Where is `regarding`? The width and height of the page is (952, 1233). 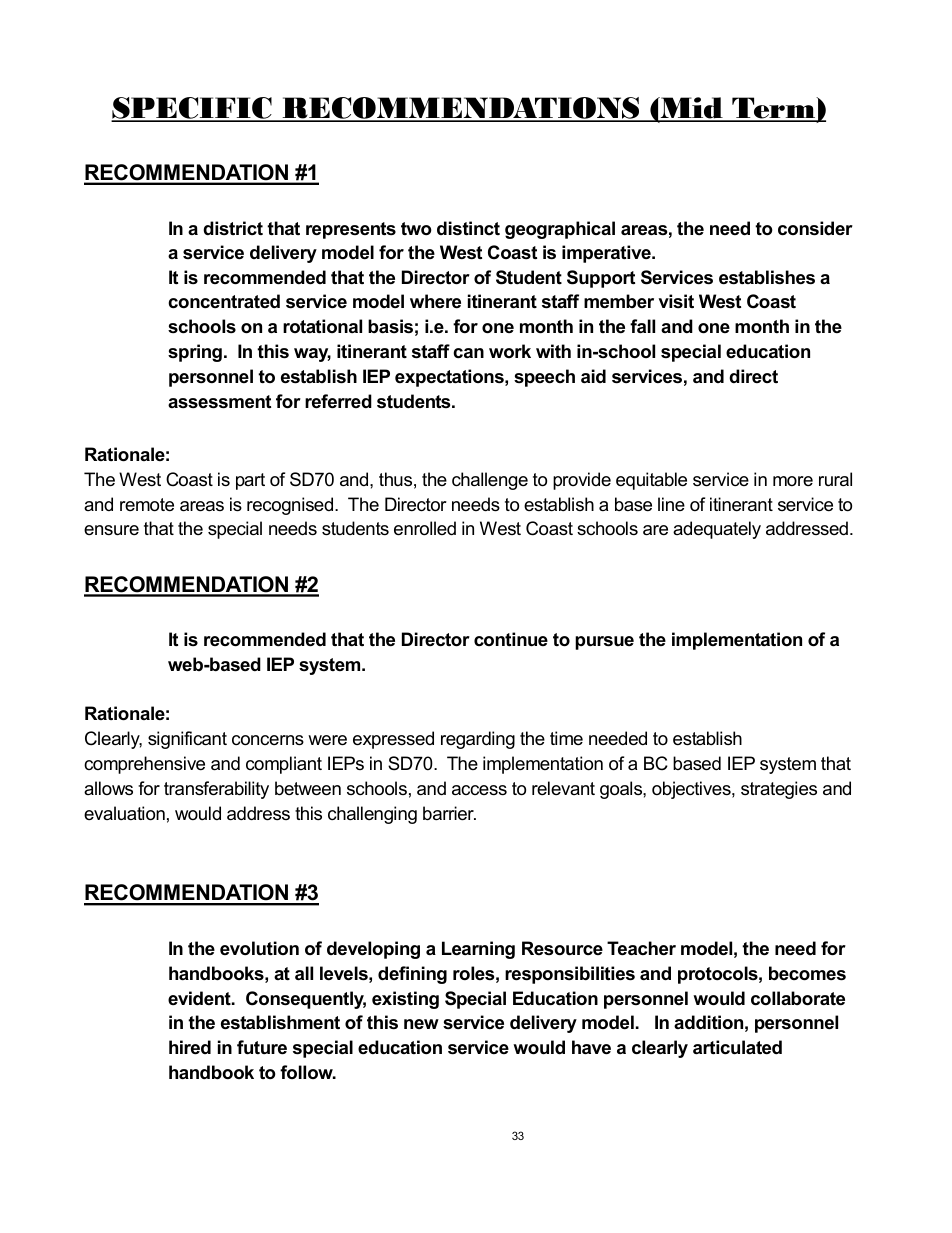
regarding is located at coordinates (478, 740).
